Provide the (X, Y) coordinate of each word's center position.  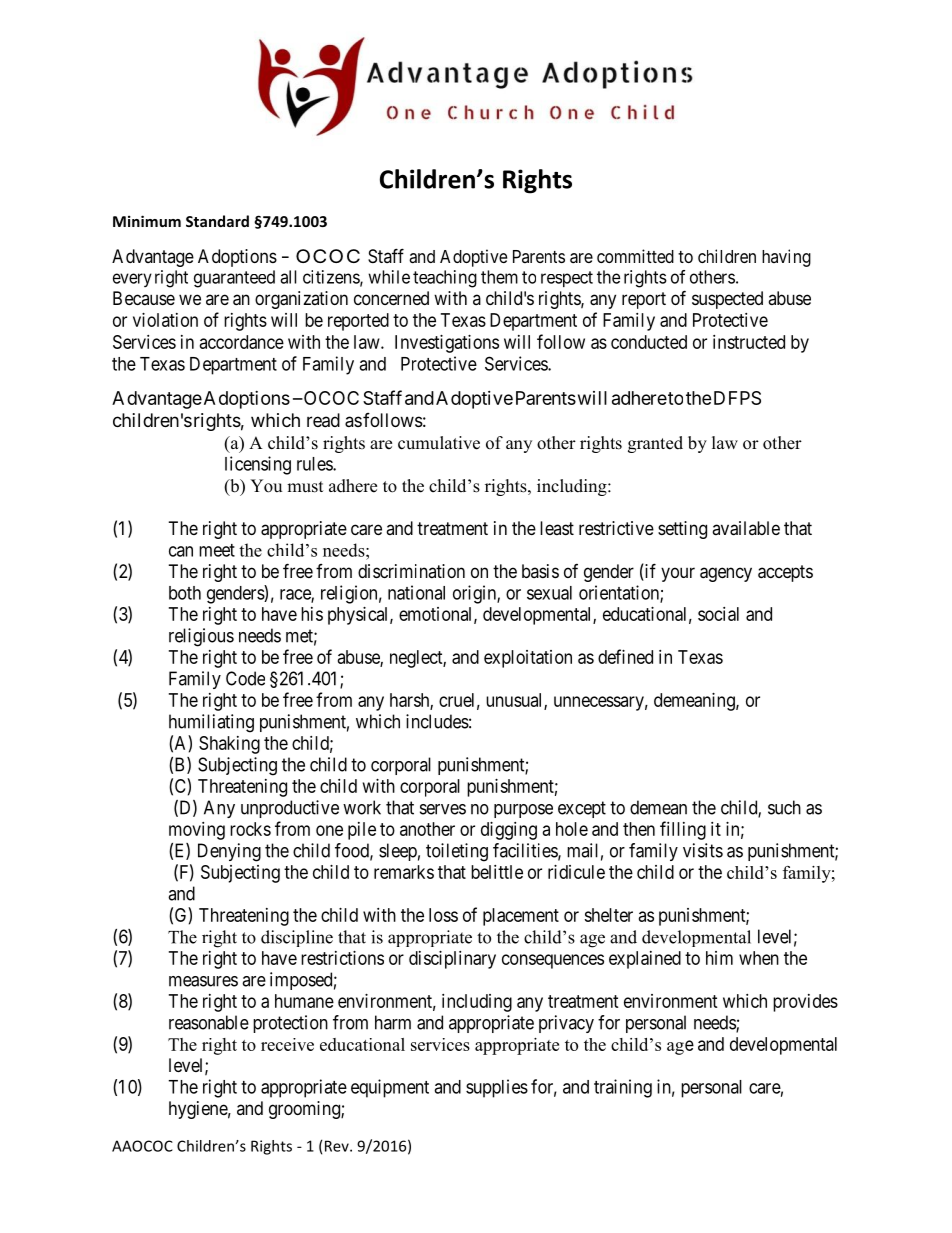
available (746, 528)
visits (703, 850)
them (499, 277)
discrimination (411, 571)
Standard (217, 221)
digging (509, 831)
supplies (497, 1088)
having (786, 258)
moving (197, 831)
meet (217, 550)
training (623, 1088)
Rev (338, 1146)
